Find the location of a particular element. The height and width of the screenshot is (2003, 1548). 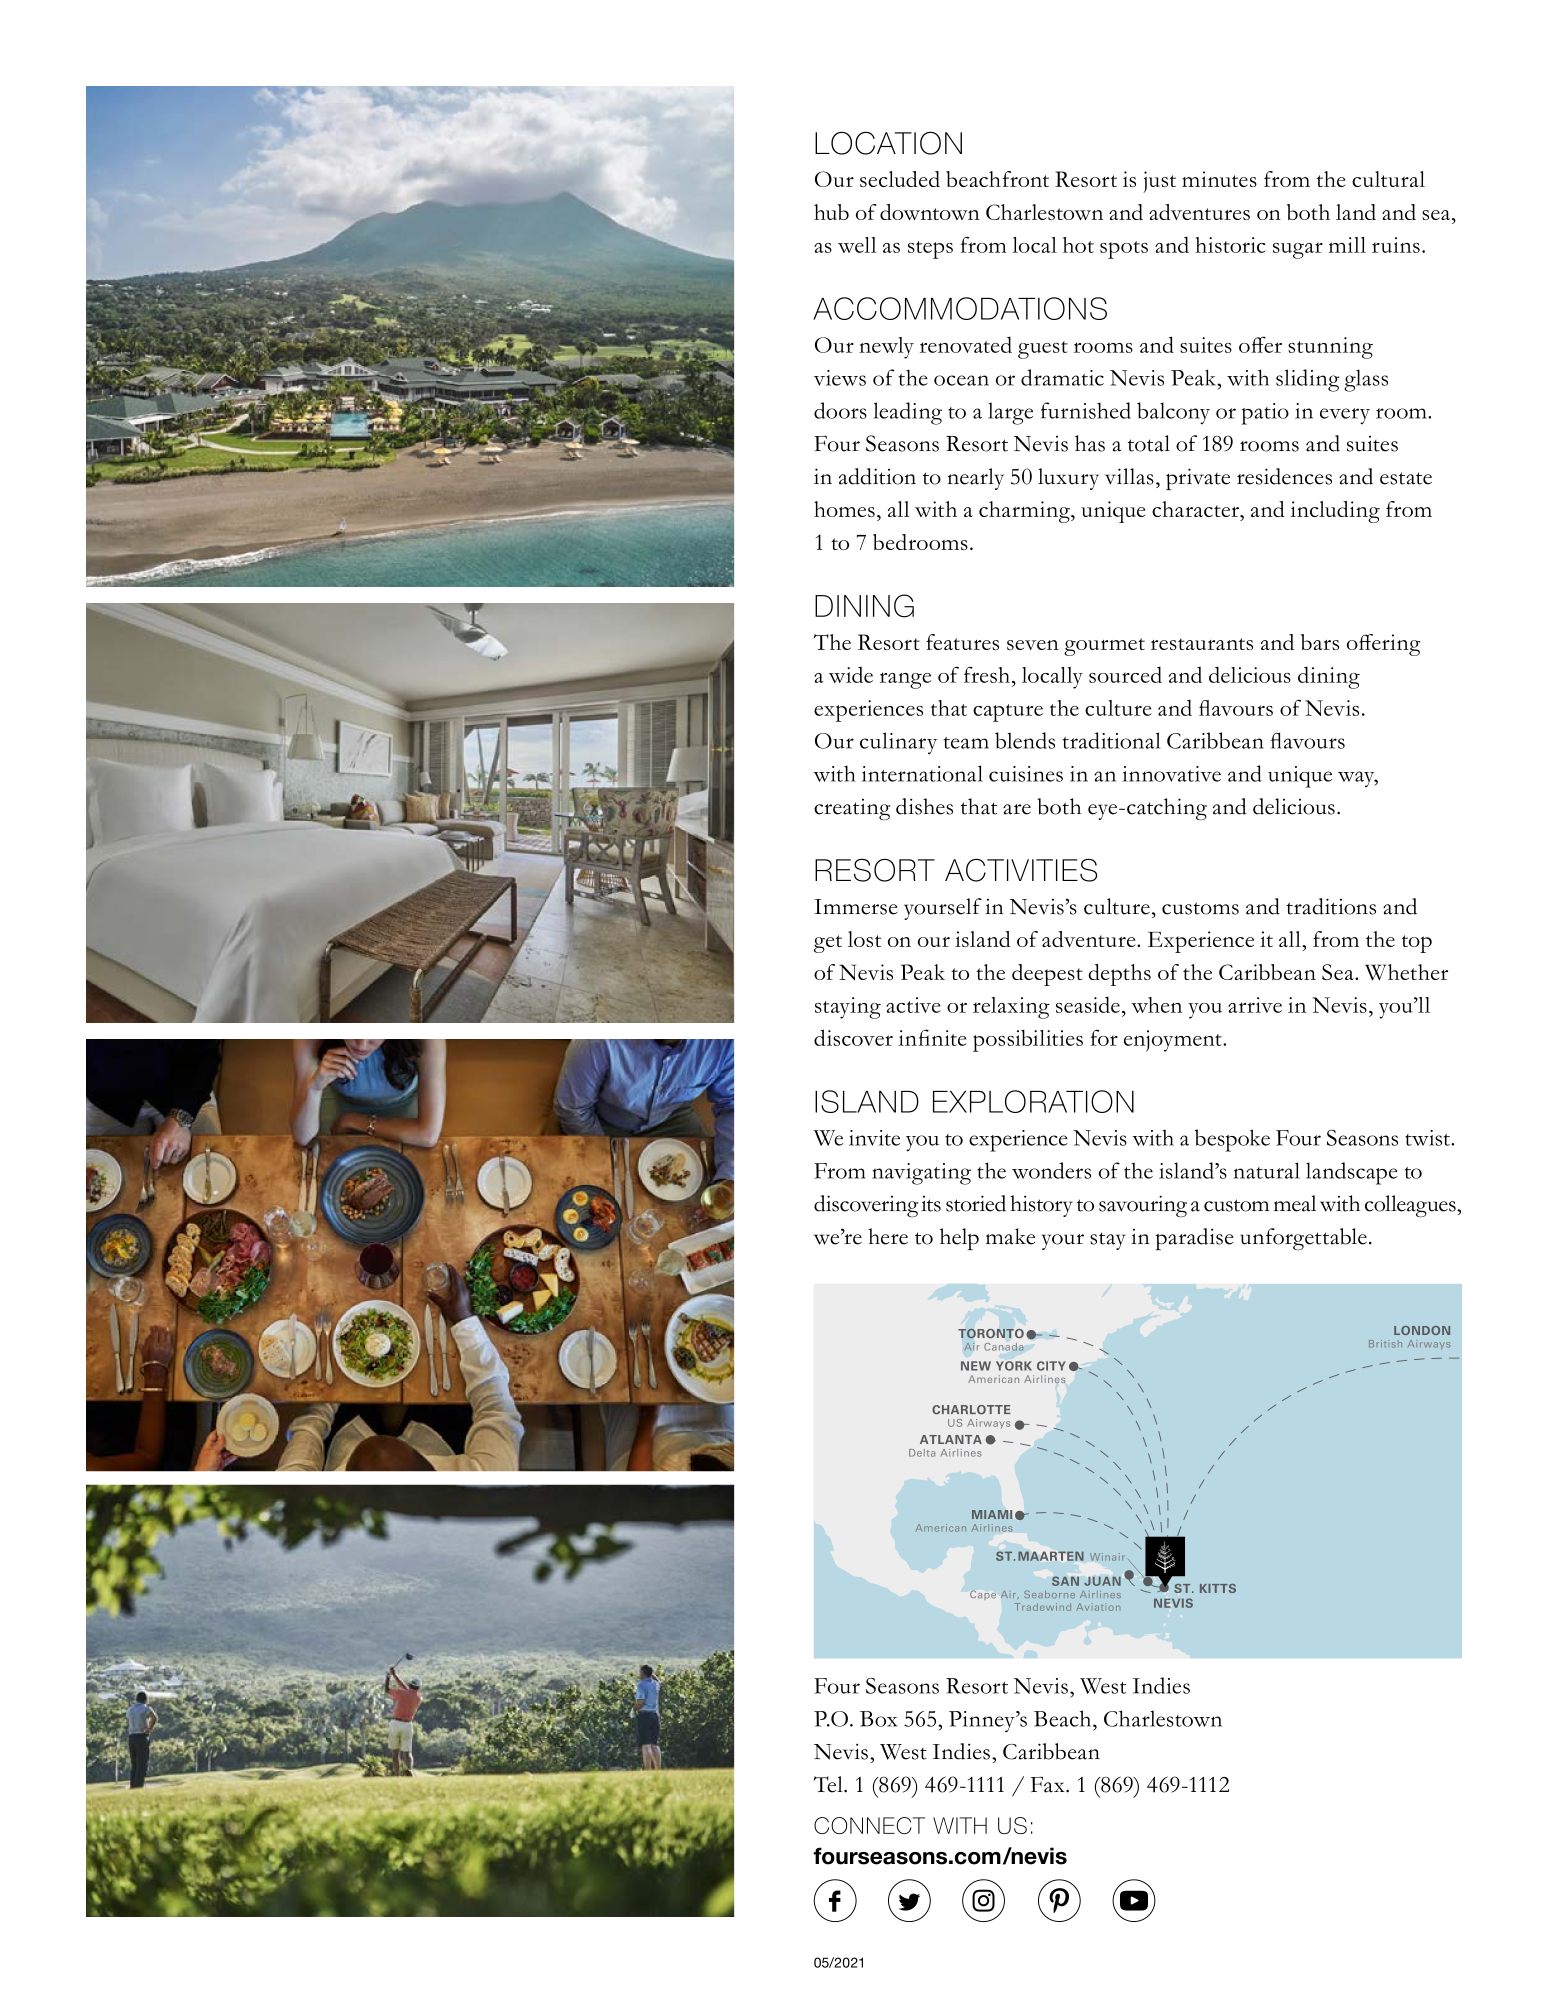

bars is located at coordinates (1320, 642).
